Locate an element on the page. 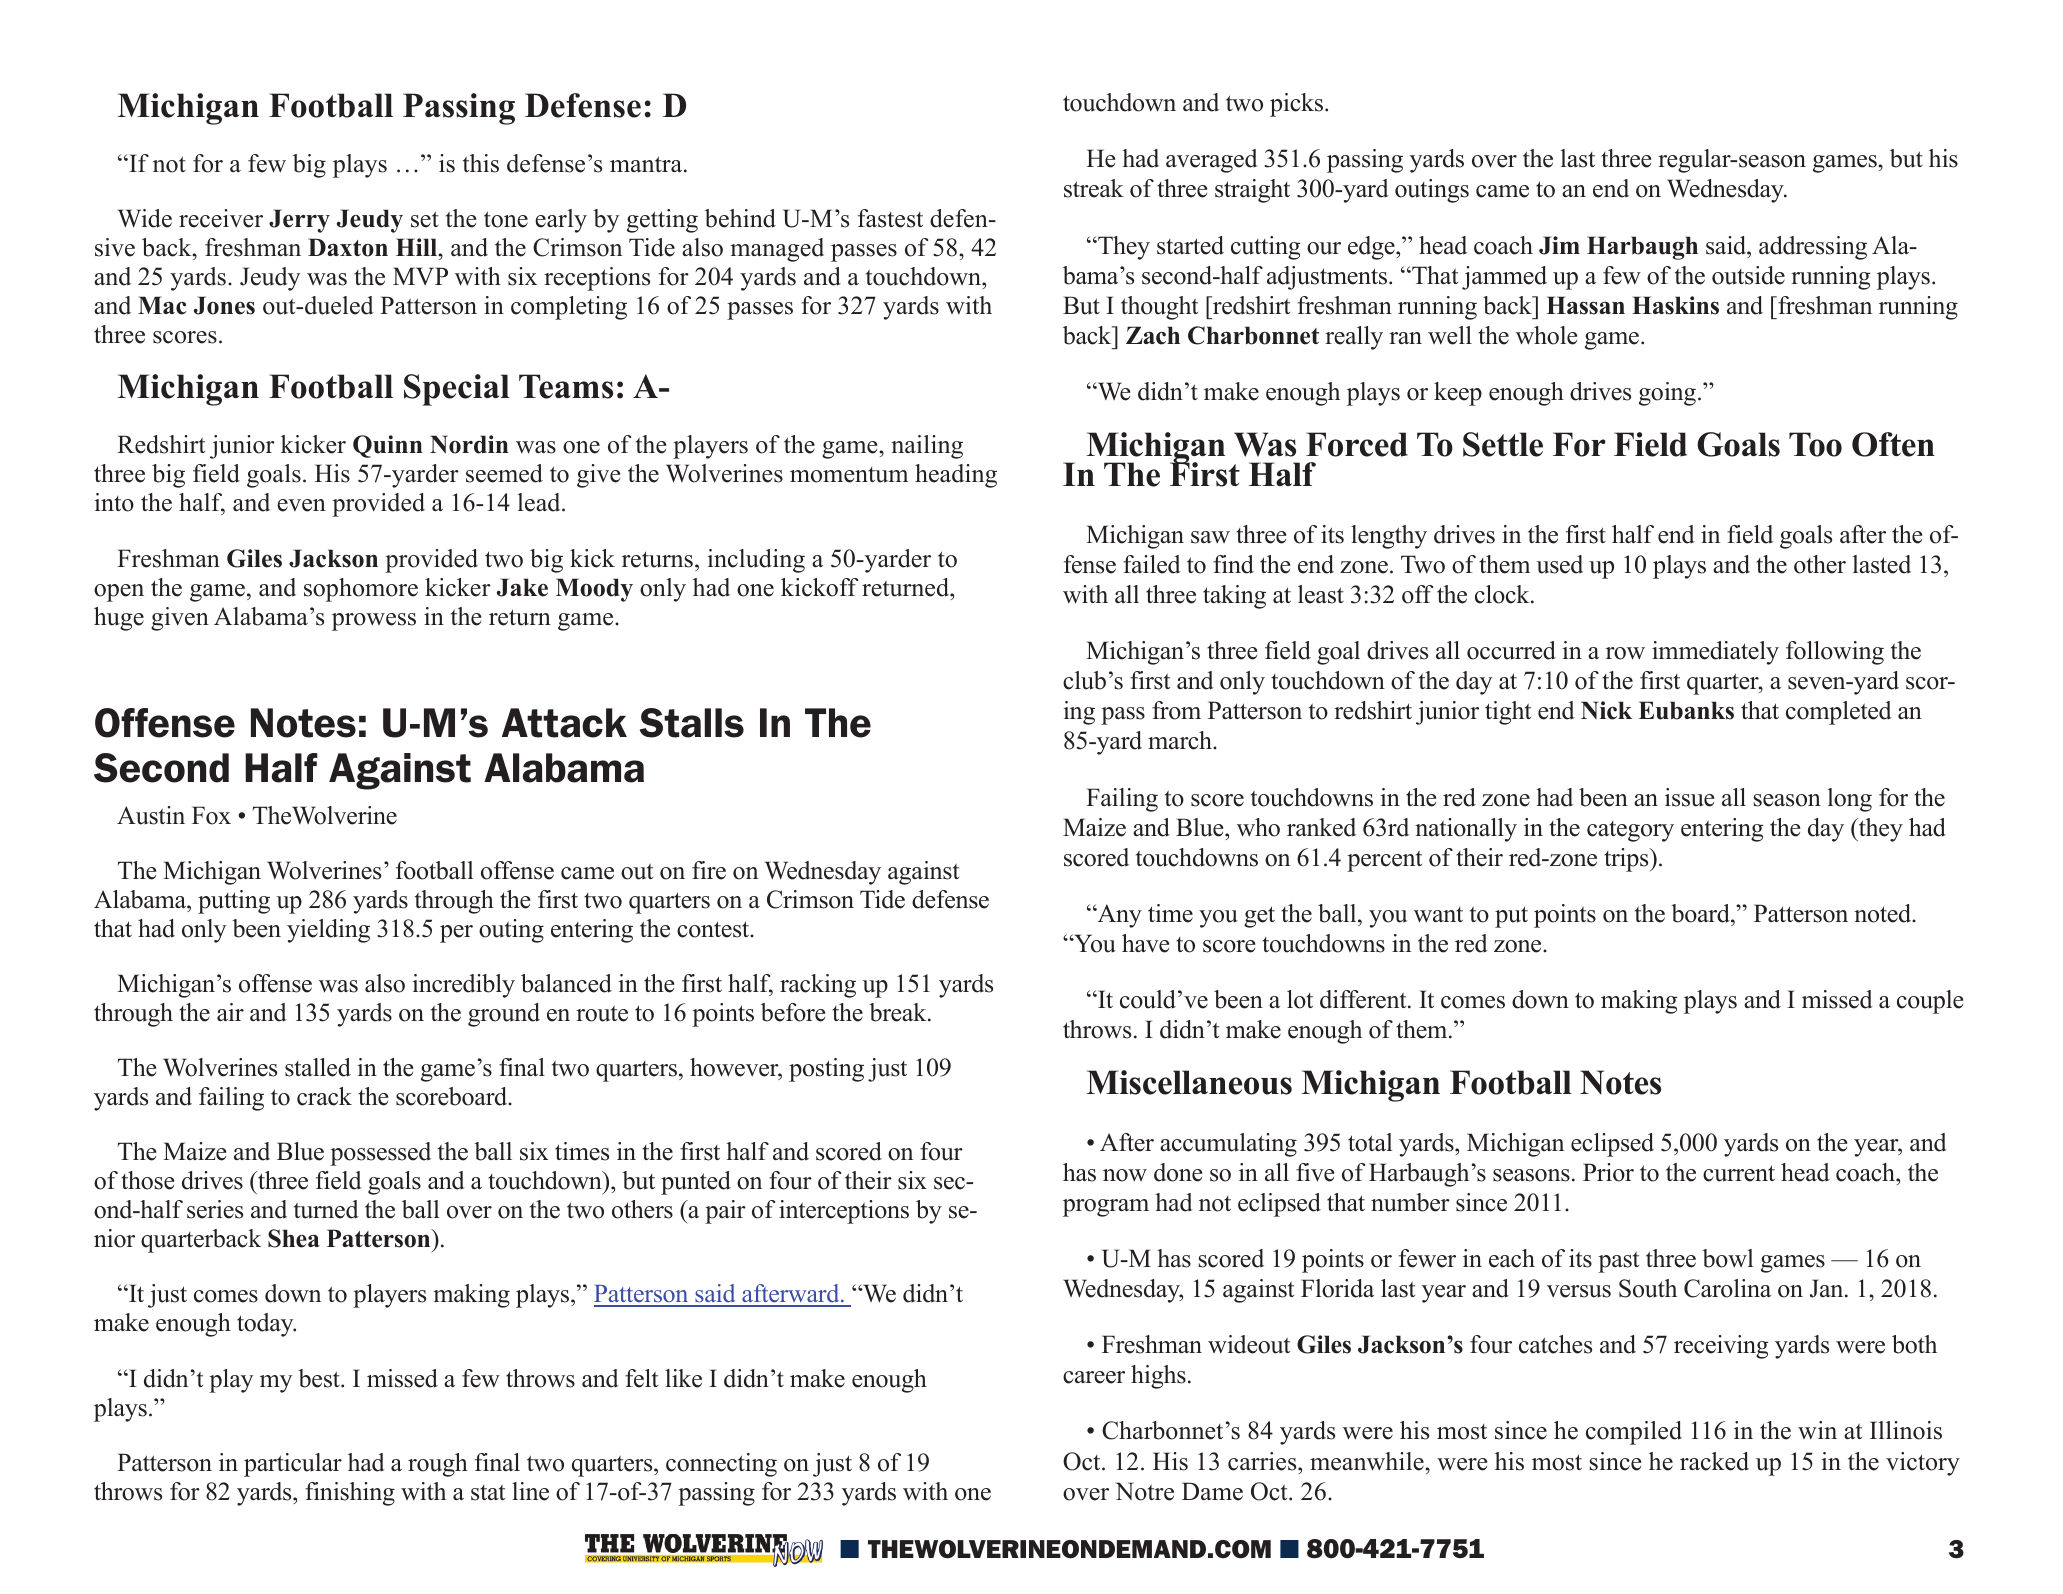  break is located at coordinates (899, 1012).
